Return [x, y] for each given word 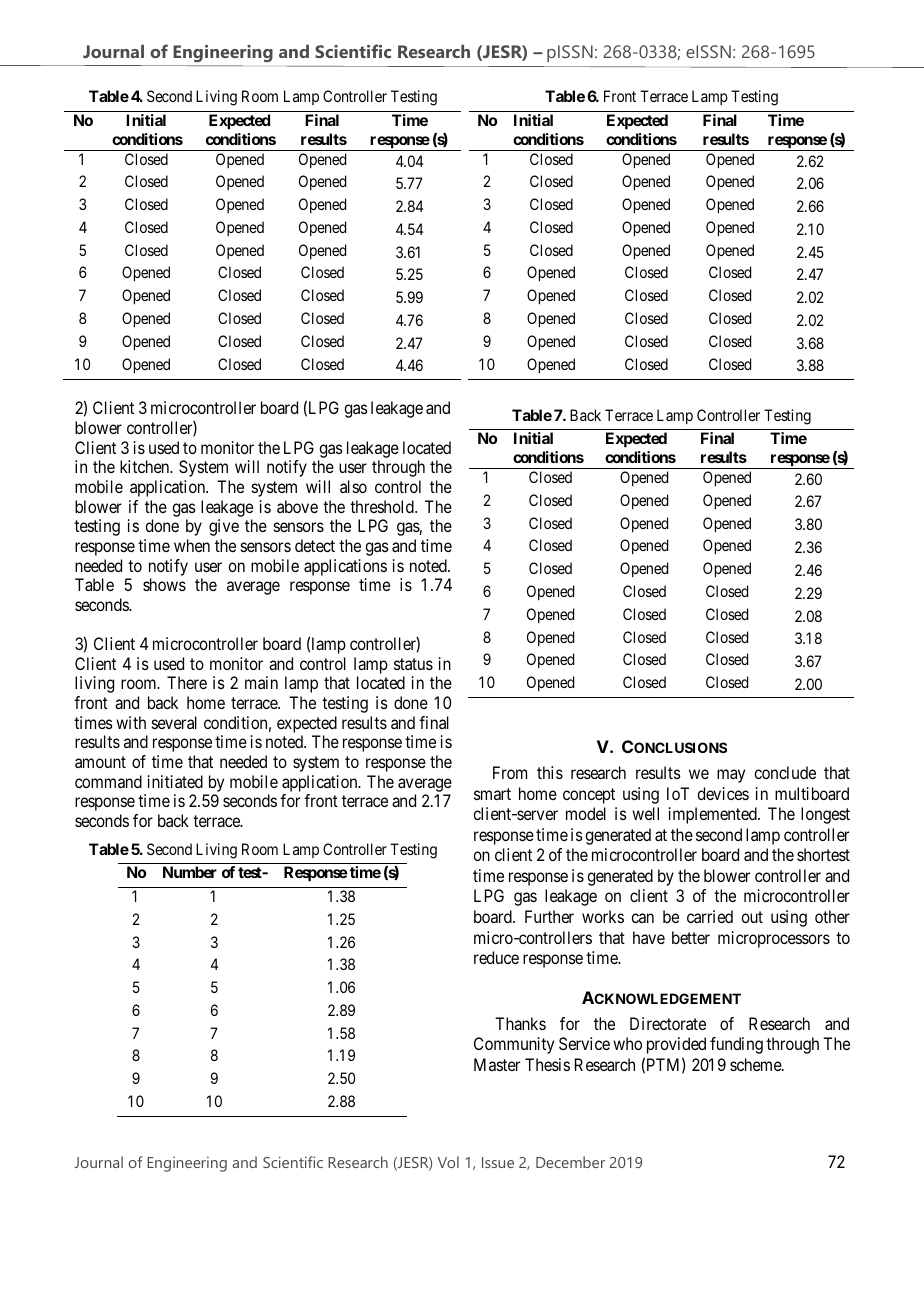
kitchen [146, 466]
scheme [756, 1064]
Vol [448, 1162]
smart [492, 794]
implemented [714, 815]
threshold [383, 506]
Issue [498, 1162]
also [353, 486]
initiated [175, 781]
